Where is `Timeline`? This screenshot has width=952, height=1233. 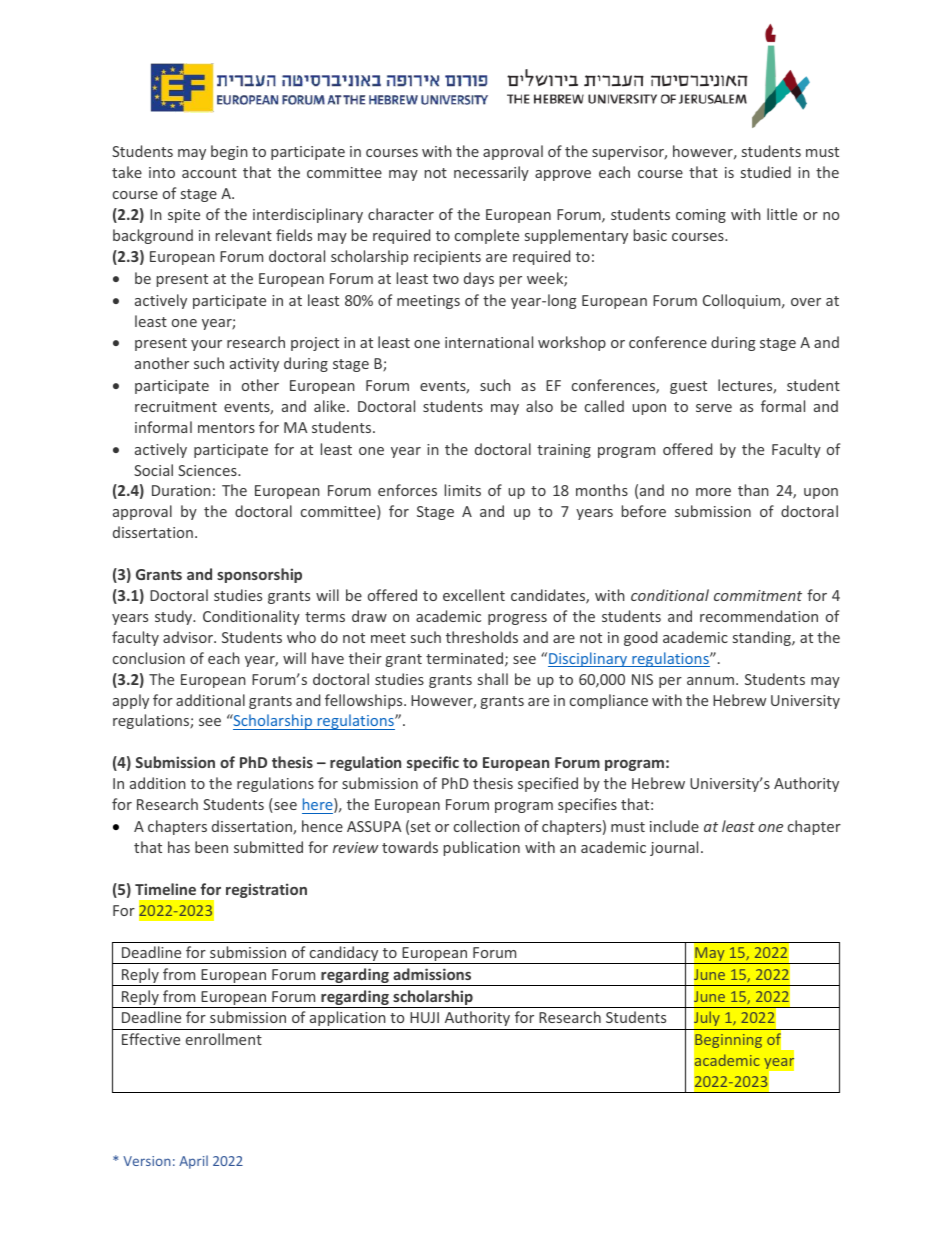 Timeline is located at coordinates (165, 889).
